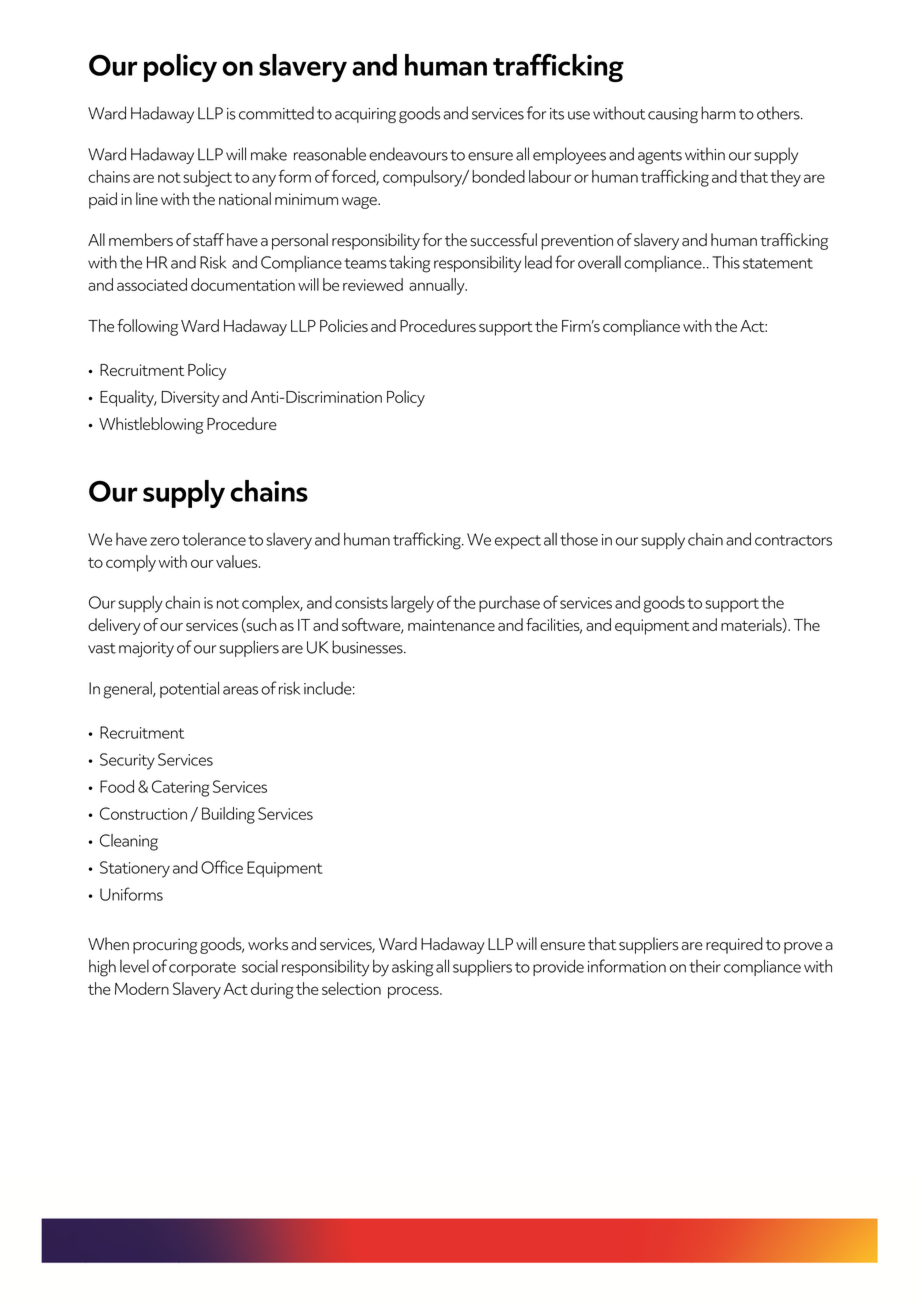 The height and width of the image is (1308, 924). Describe the element at coordinates (726, 262) in the image. I see `This` at that location.
